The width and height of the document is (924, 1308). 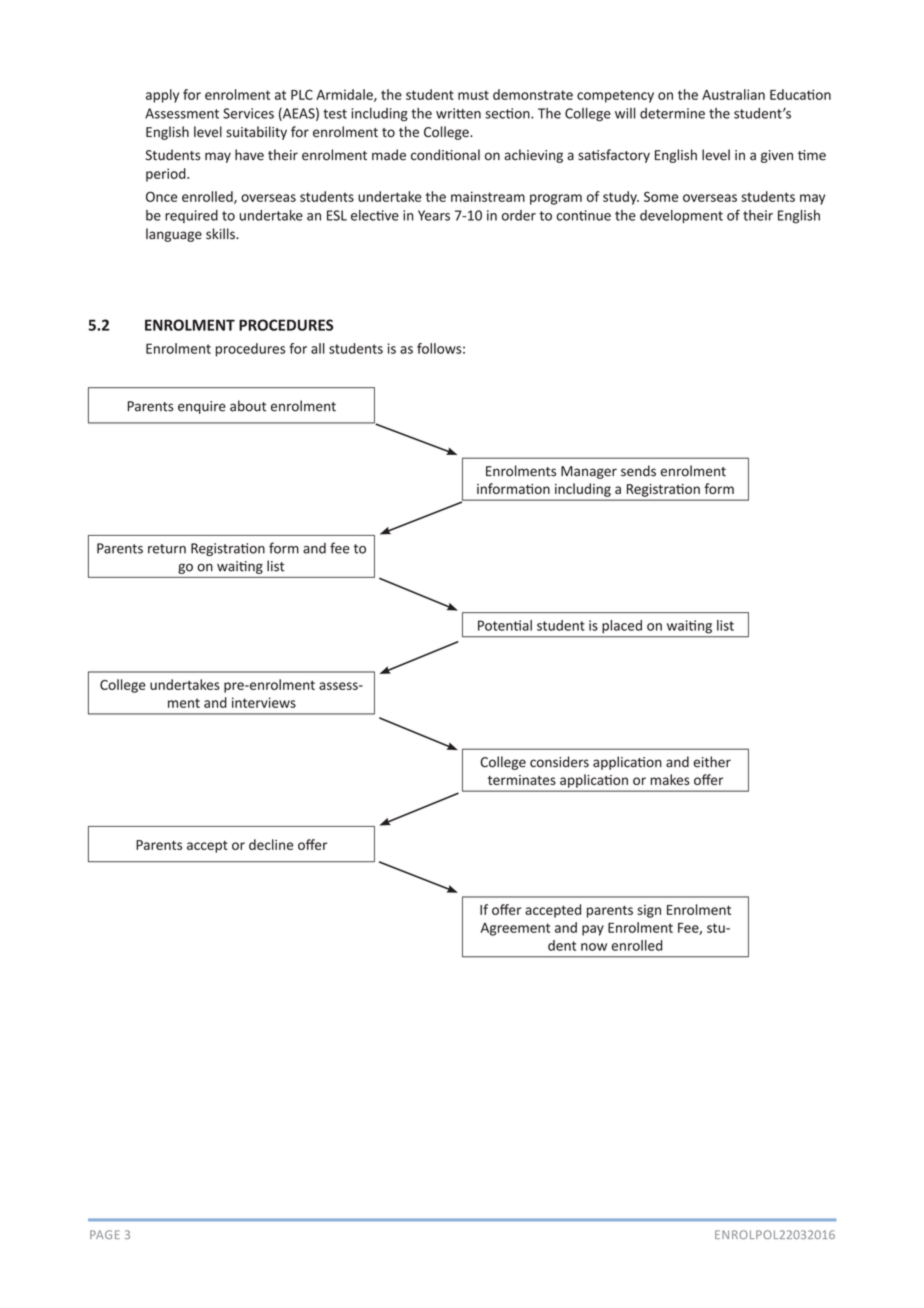 What do you see at coordinates (264, 702) in the document?
I see `interviews` at bounding box center [264, 702].
